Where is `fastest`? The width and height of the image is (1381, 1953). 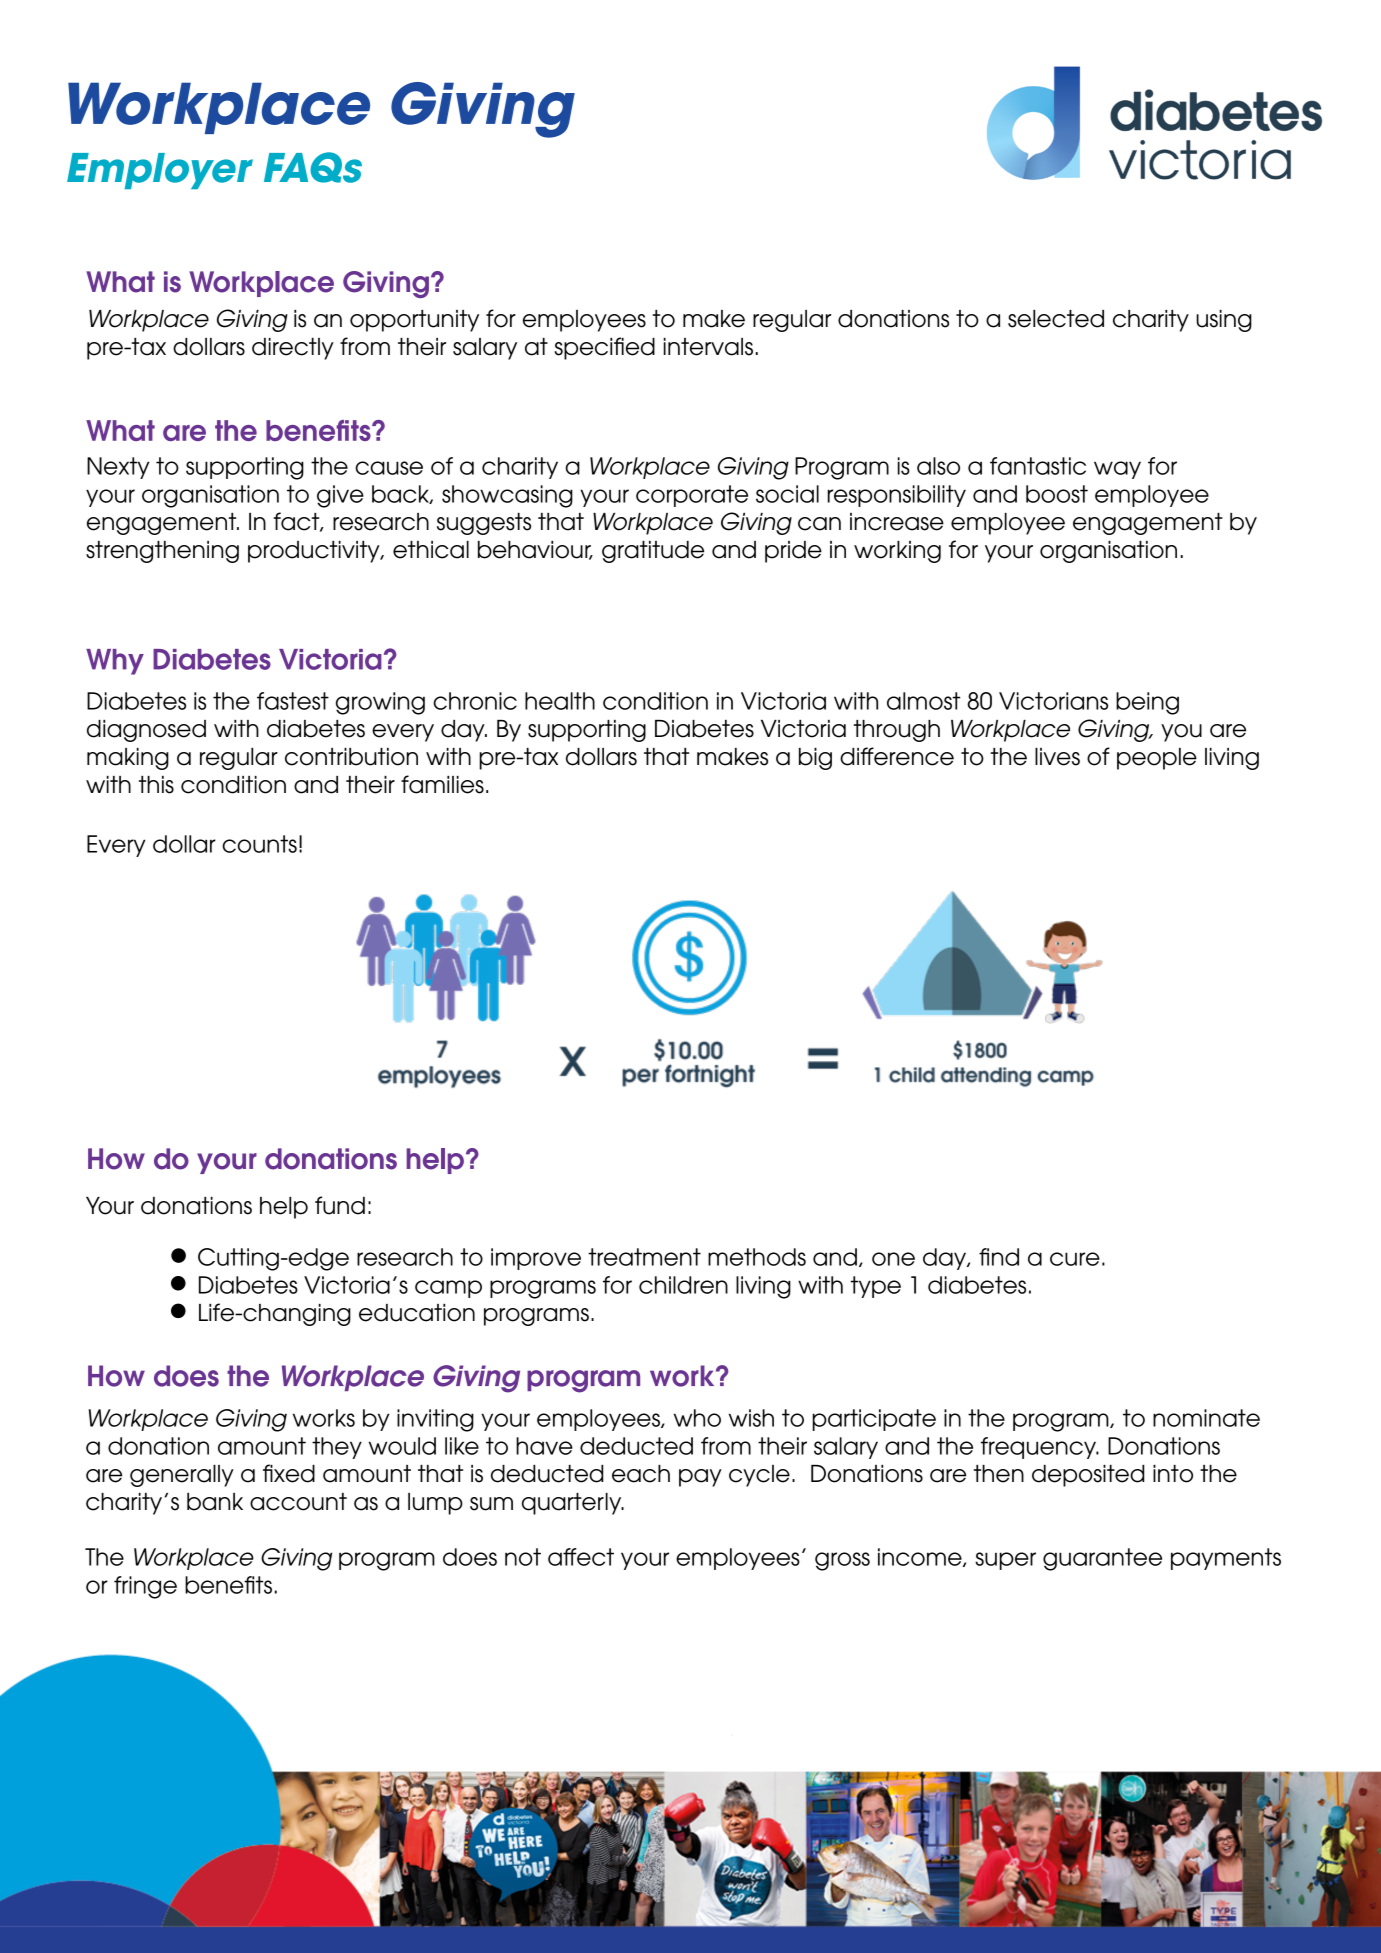
fastest is located at coordinates (293, 701).
